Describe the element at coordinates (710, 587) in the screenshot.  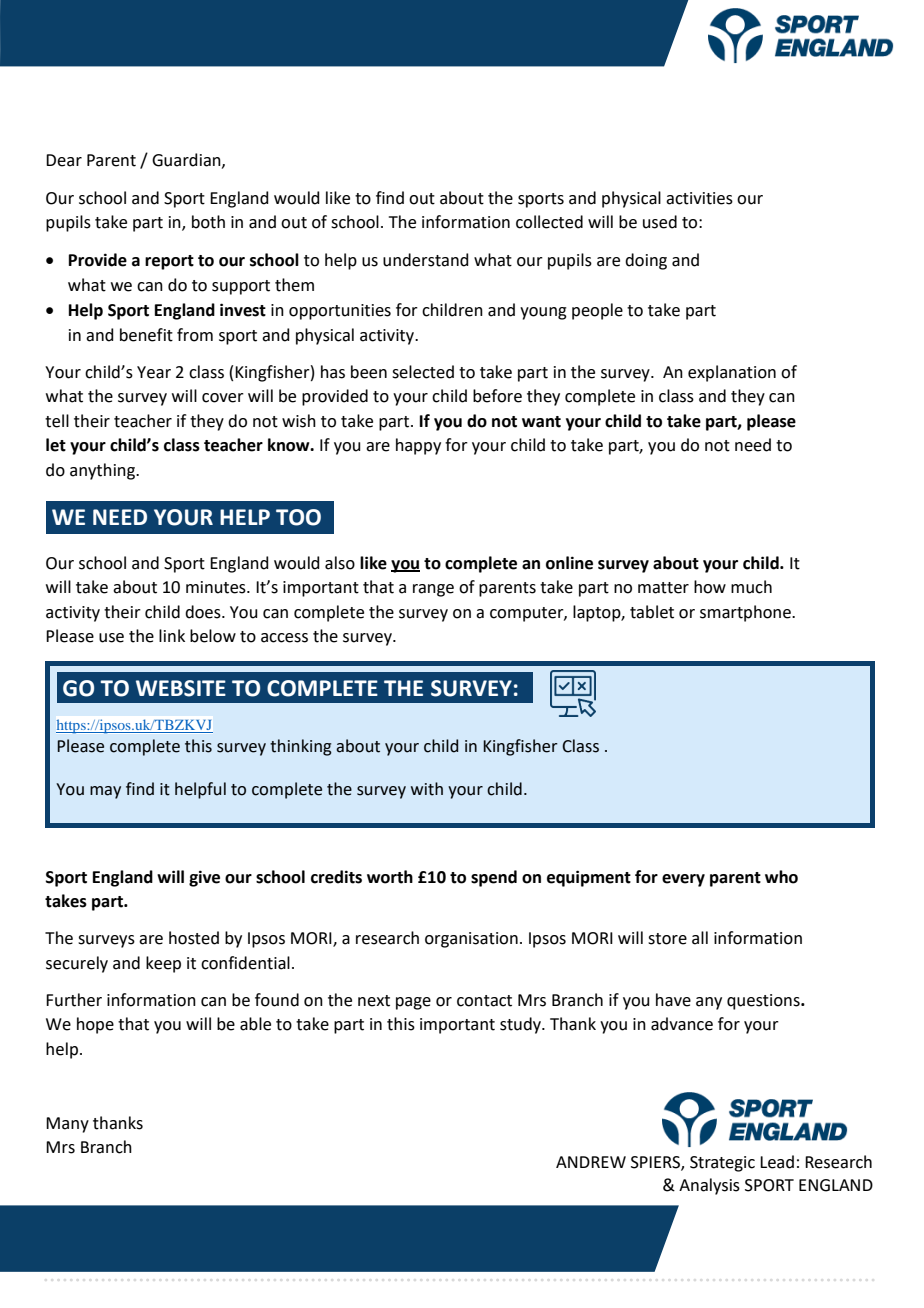
I see `how` at that location.
